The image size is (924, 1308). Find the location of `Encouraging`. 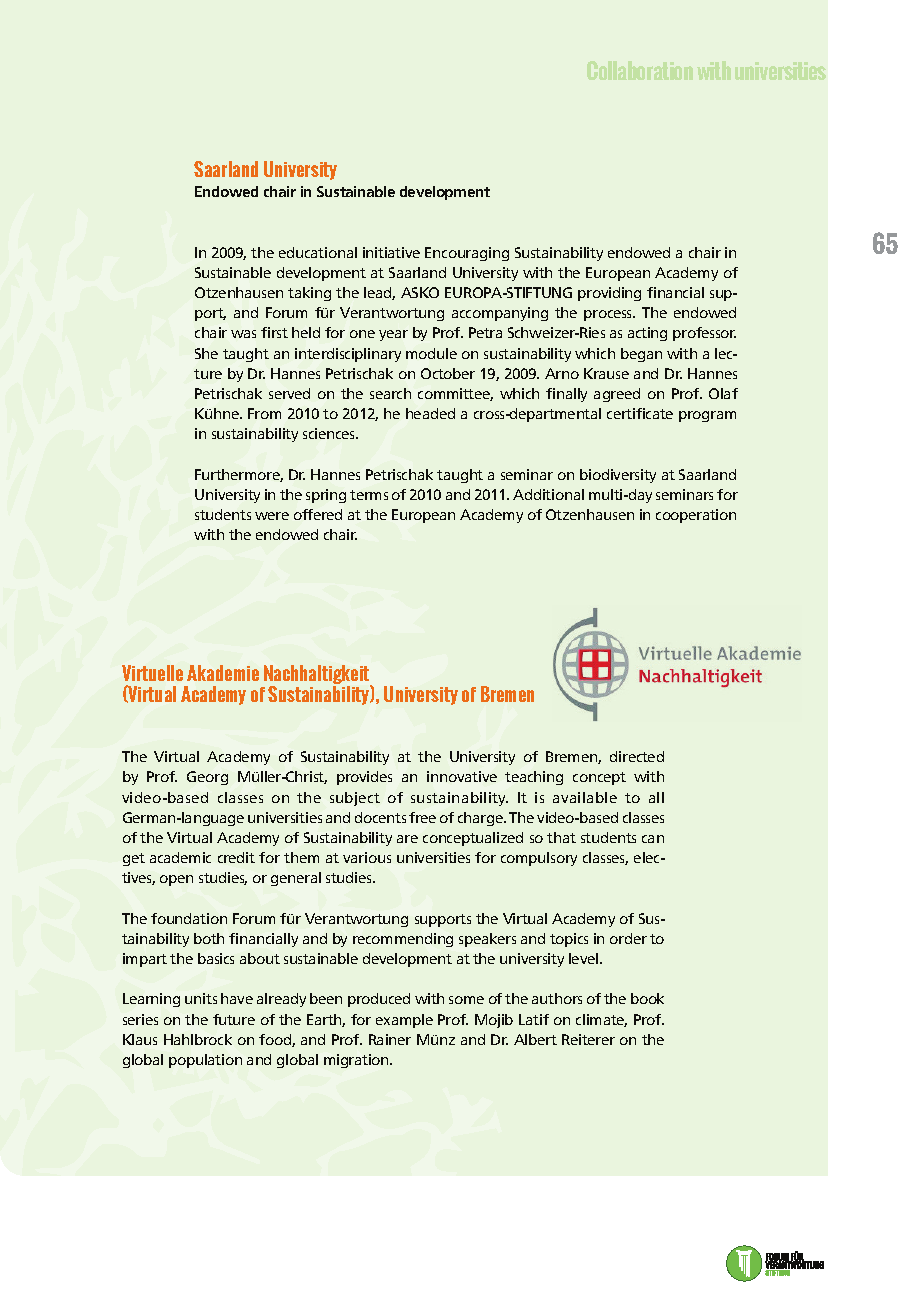

Encouraging is located at coordinates (467, 254).
